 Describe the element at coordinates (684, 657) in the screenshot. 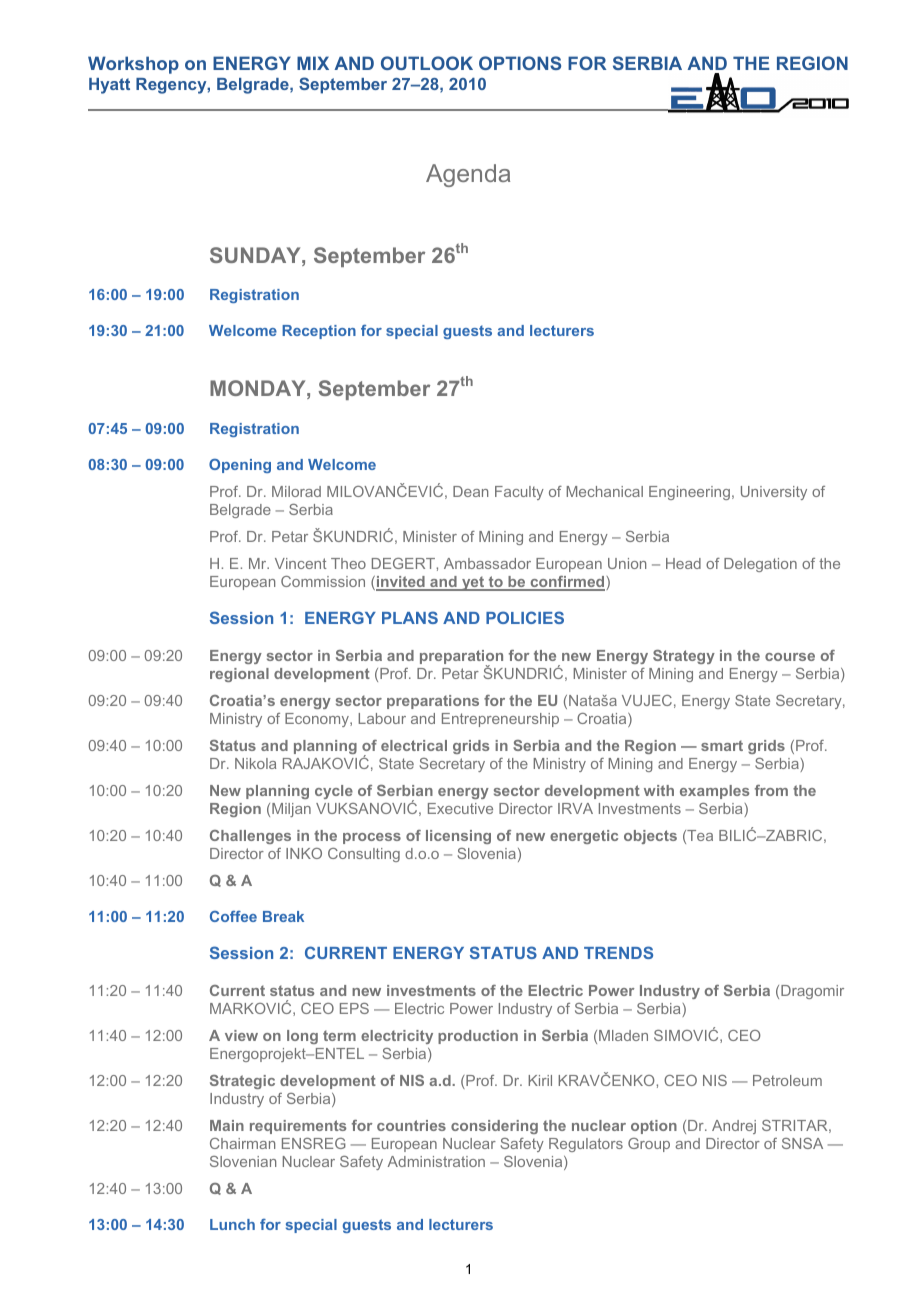

I see `Strategy` at that location.
